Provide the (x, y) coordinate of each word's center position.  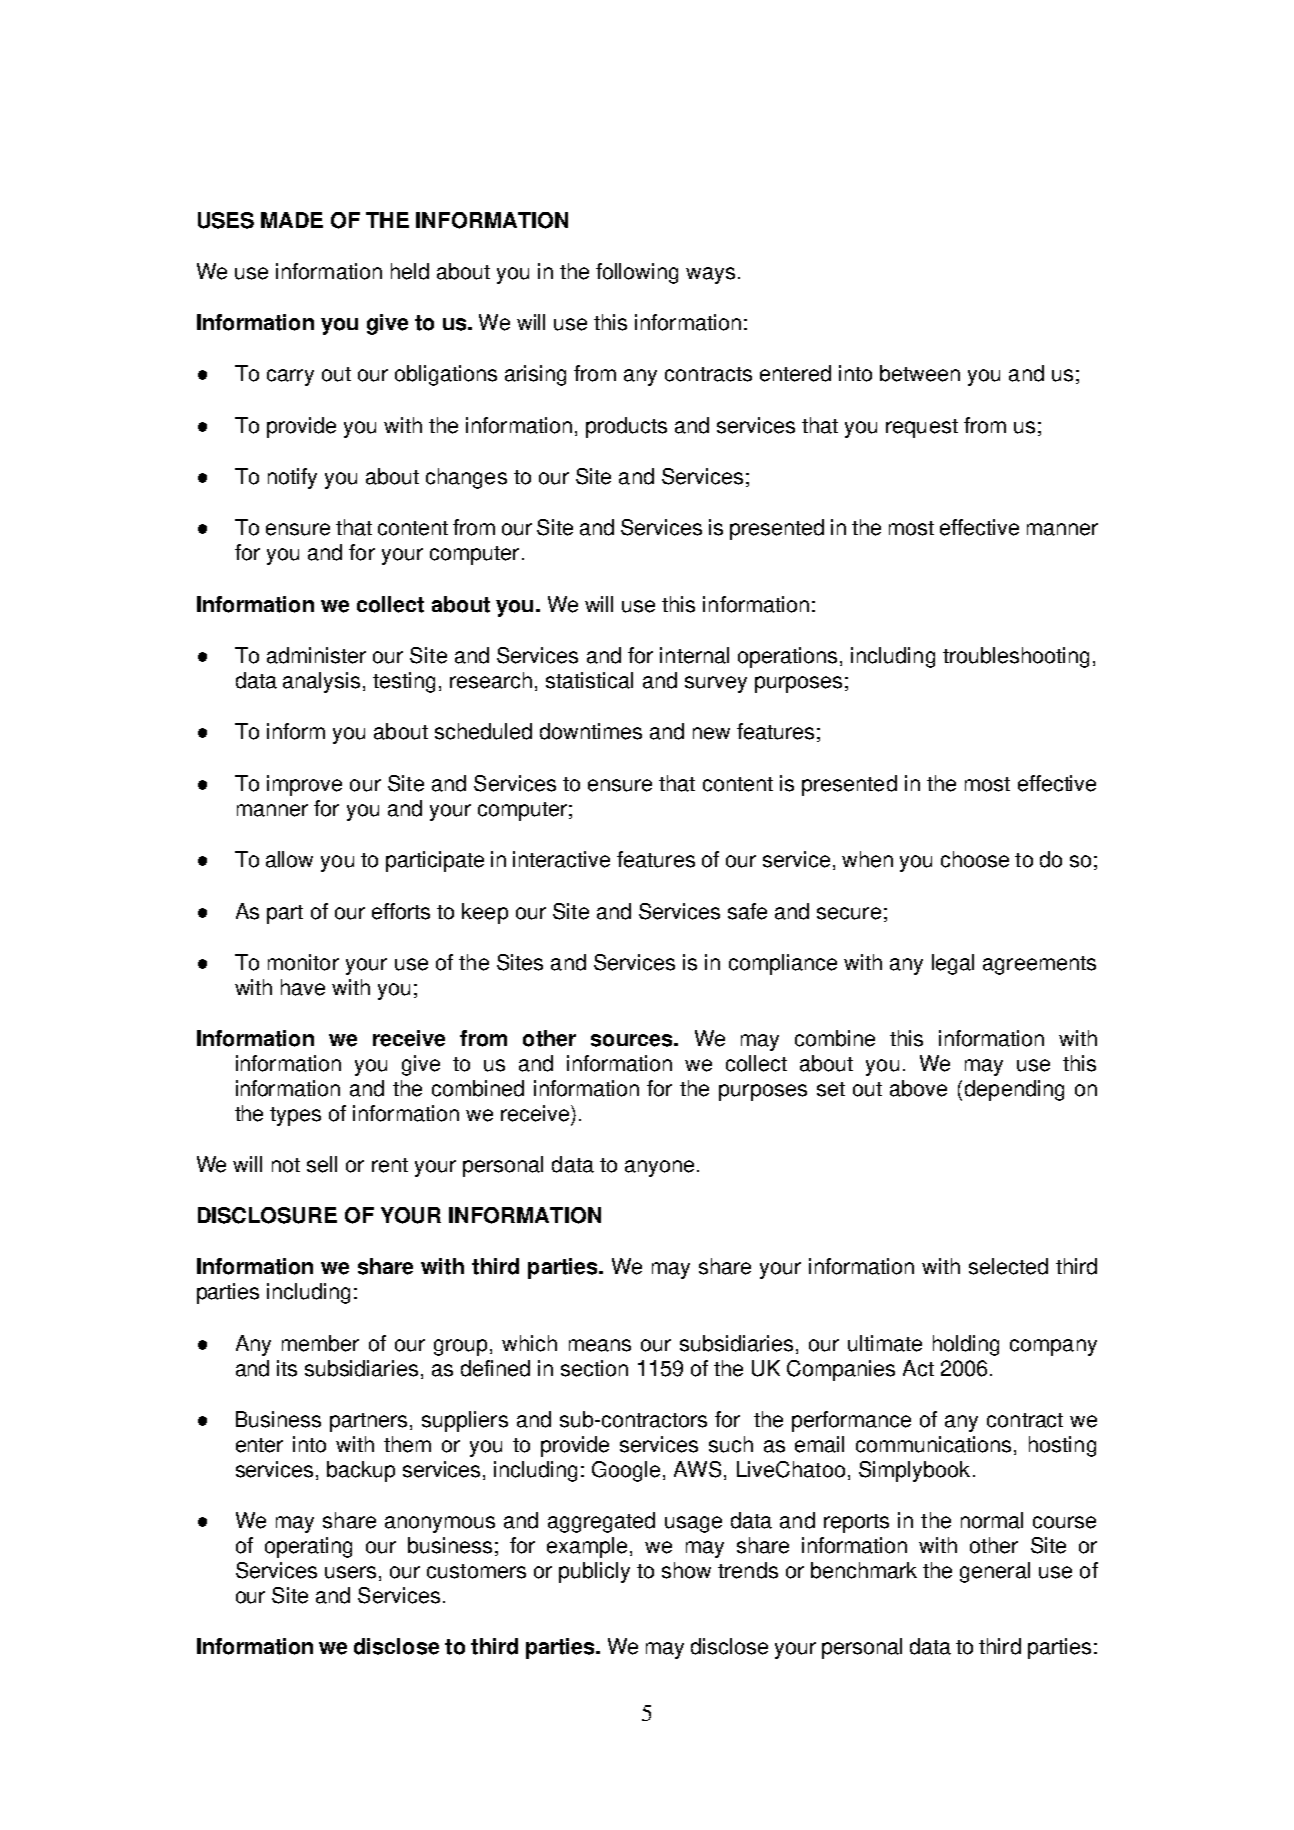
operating (308, 1547)
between (920, 373)
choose (975, 859)
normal (992, 1520)
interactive (561, 859)
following (637, 273)
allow (289, 859)
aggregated (601, 1522)
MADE (292, 220)
